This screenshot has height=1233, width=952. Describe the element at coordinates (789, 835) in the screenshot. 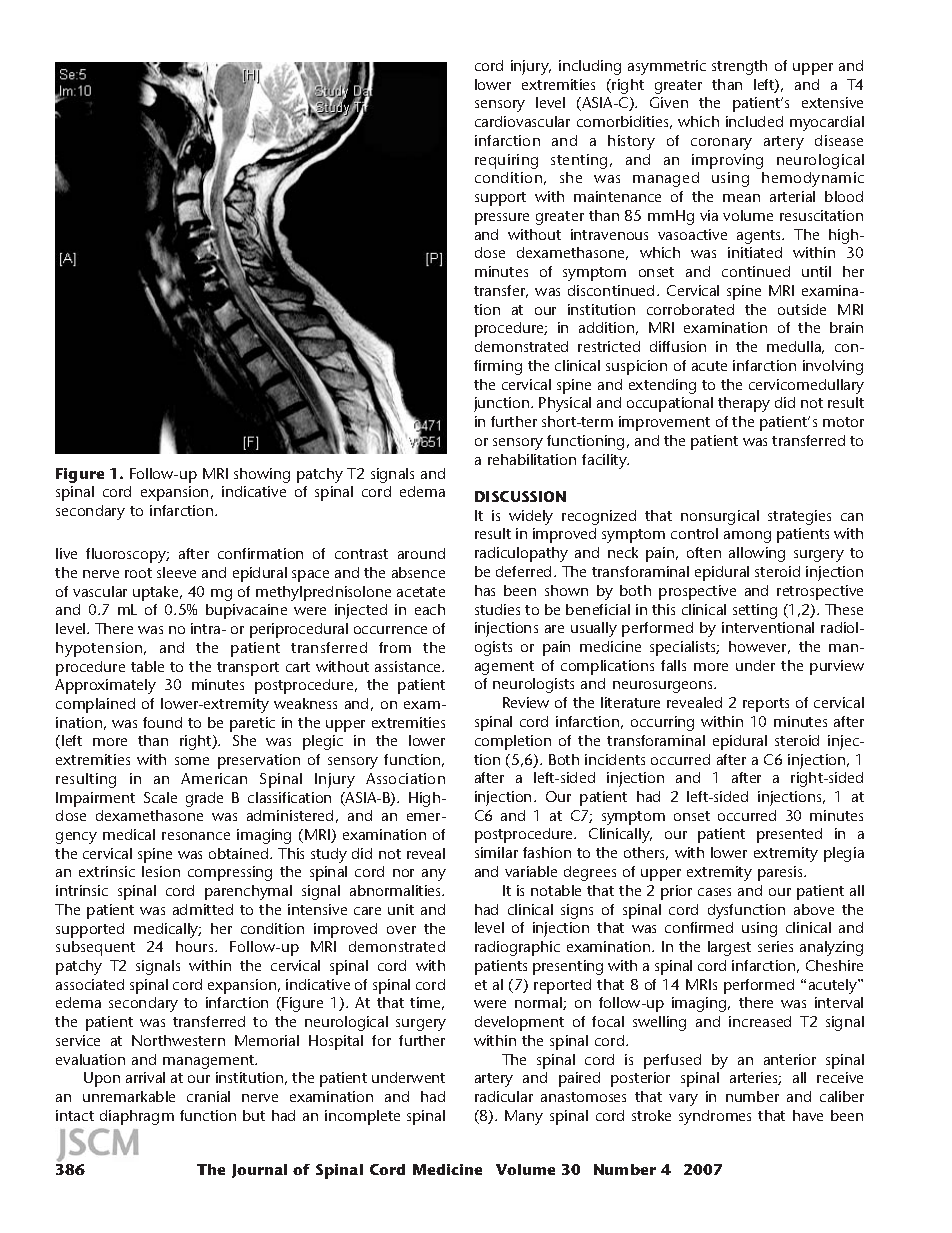

I see `presented` at that location.
